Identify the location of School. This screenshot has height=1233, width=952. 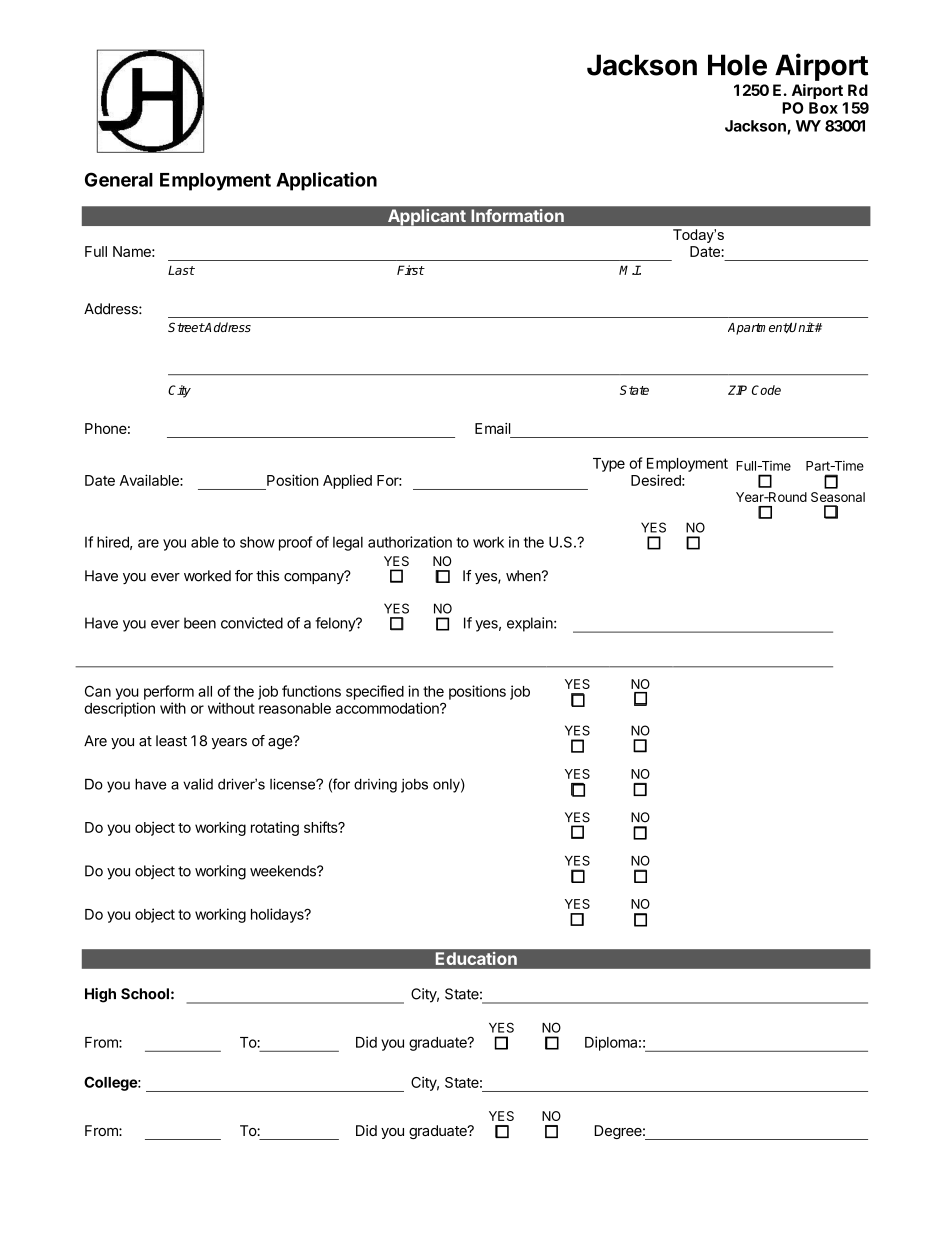
(145, 994).
